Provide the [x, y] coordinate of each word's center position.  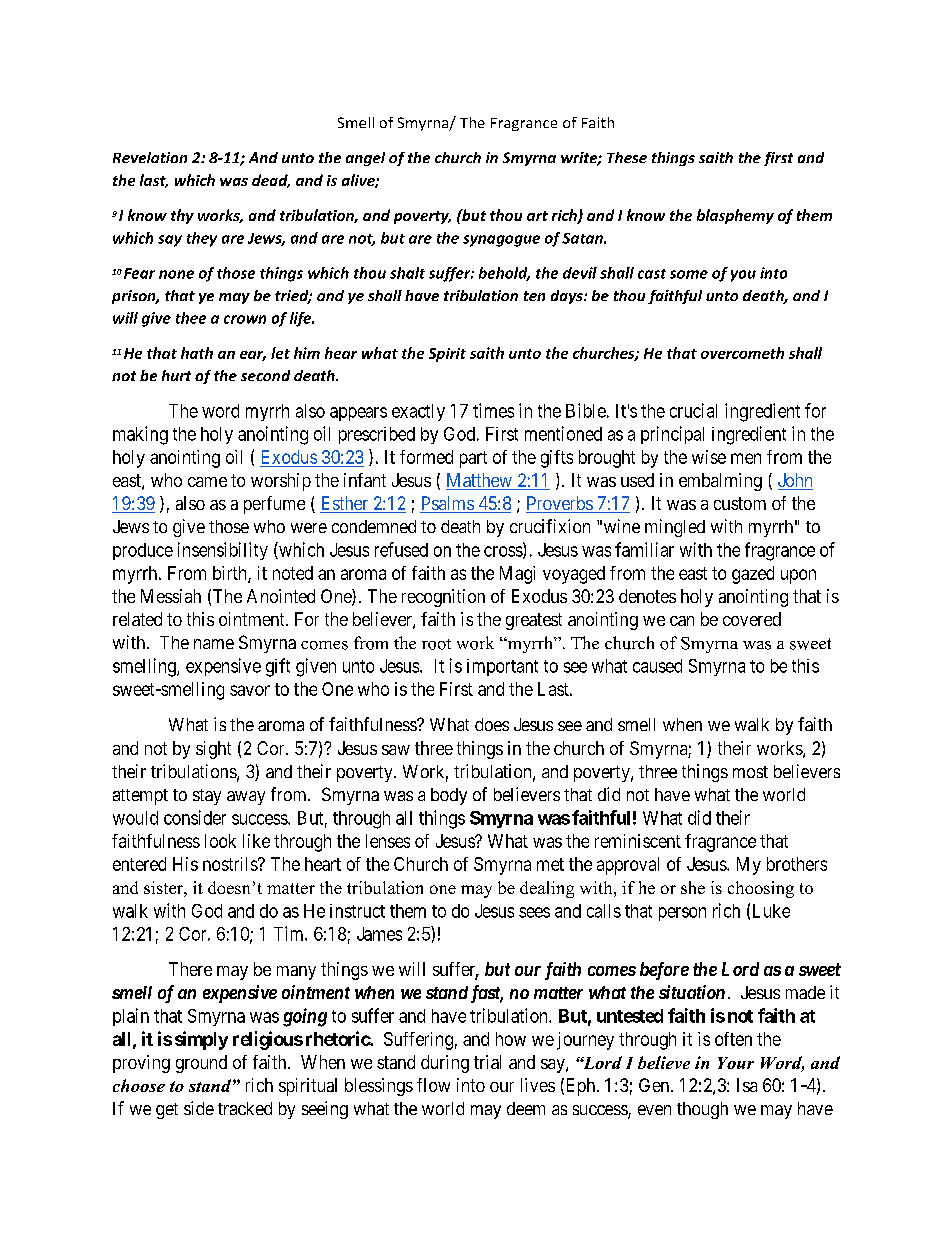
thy [182, 216]
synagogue [501, 241]
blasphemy [735, 216]
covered [752, 619]
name [214, 644]
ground [201, 1064]
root [436, 644]
